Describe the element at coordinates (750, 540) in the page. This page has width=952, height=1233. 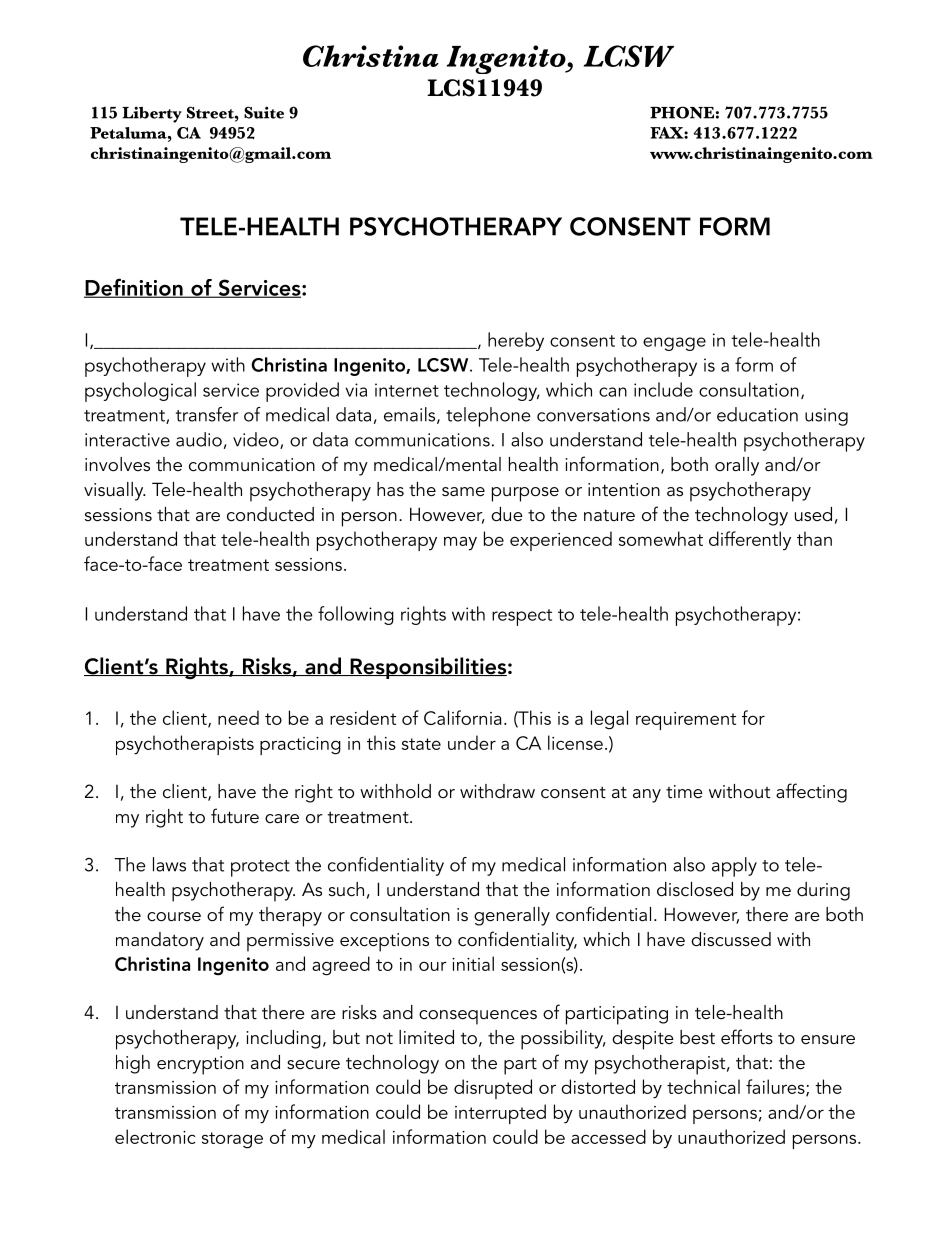
I see `differently` at that location.
